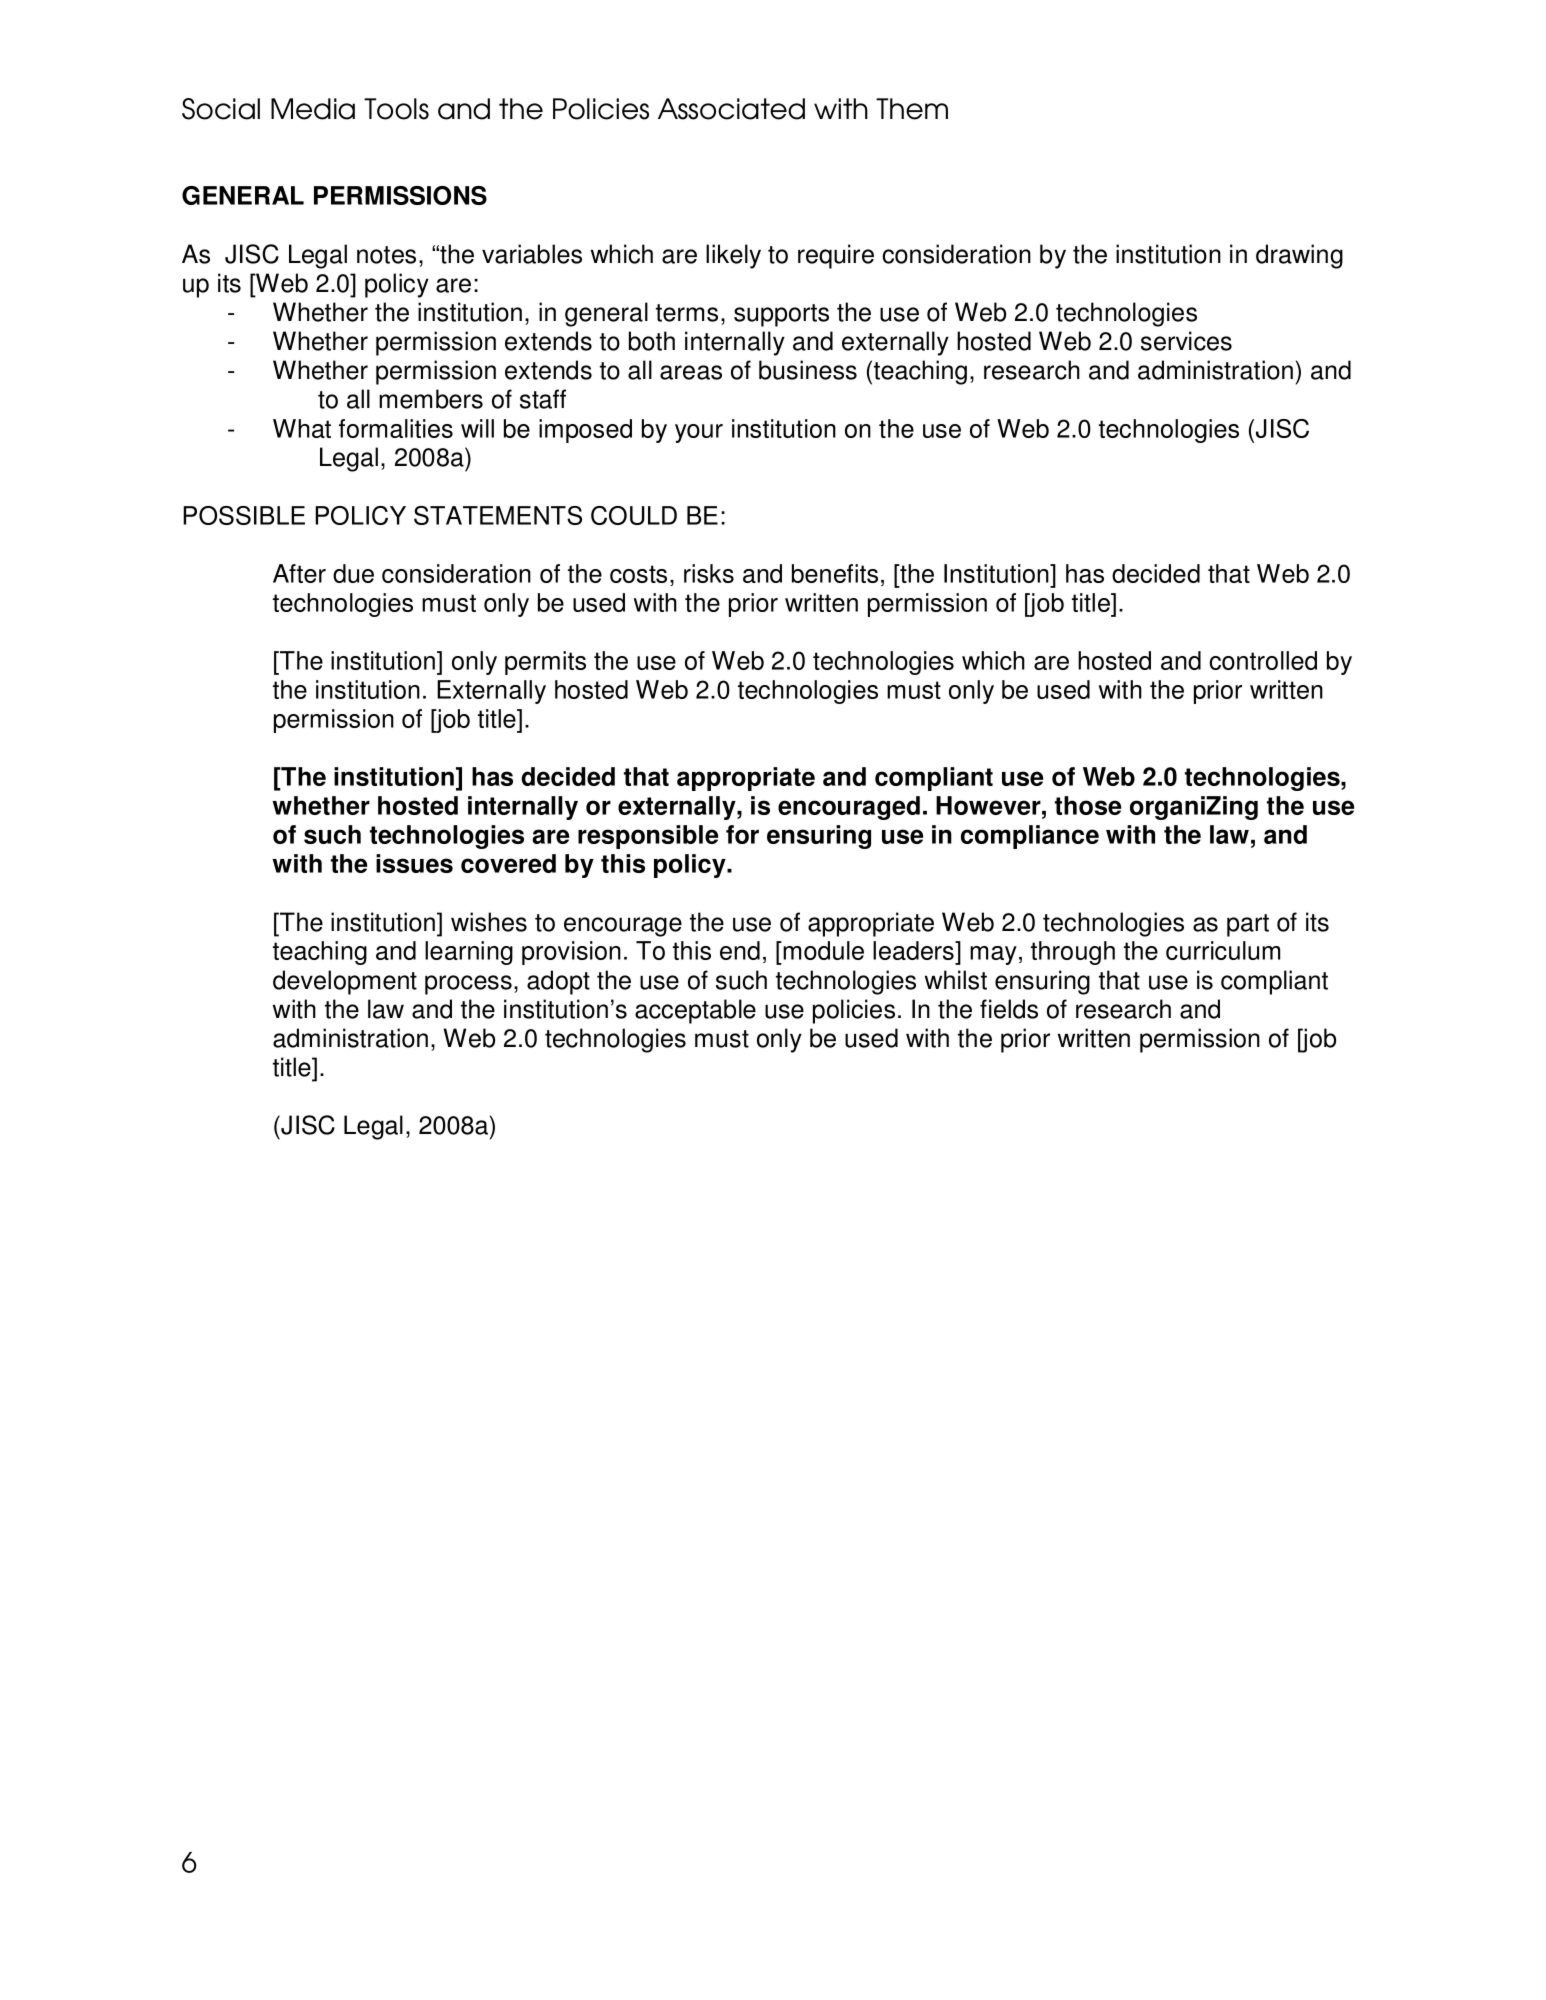  What do you see at coordinates (345, 982) in the screenshot?
I see `development` at bounding box center [345, 982].
